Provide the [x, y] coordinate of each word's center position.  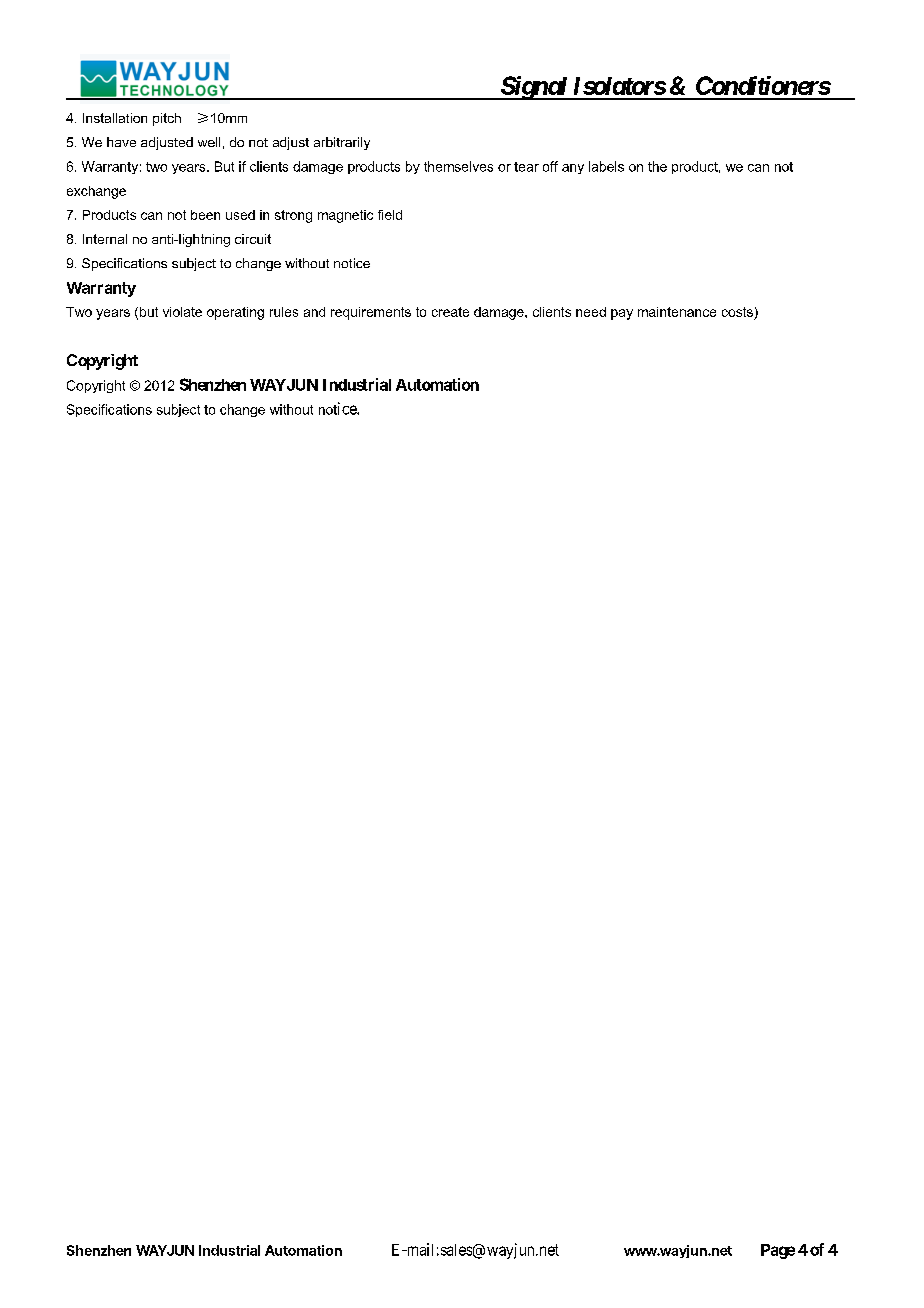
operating [235, 313]
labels [606, 166]
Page [778, 1251]
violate [182, 312]
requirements [371, 313]
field [390, 215]
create [450, 312]
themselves [458, 166]
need [591, 312]
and [314, 312]
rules [284, 312]
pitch [167, 119]
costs [737, 312]
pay [622, 314]
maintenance [677, 312]
